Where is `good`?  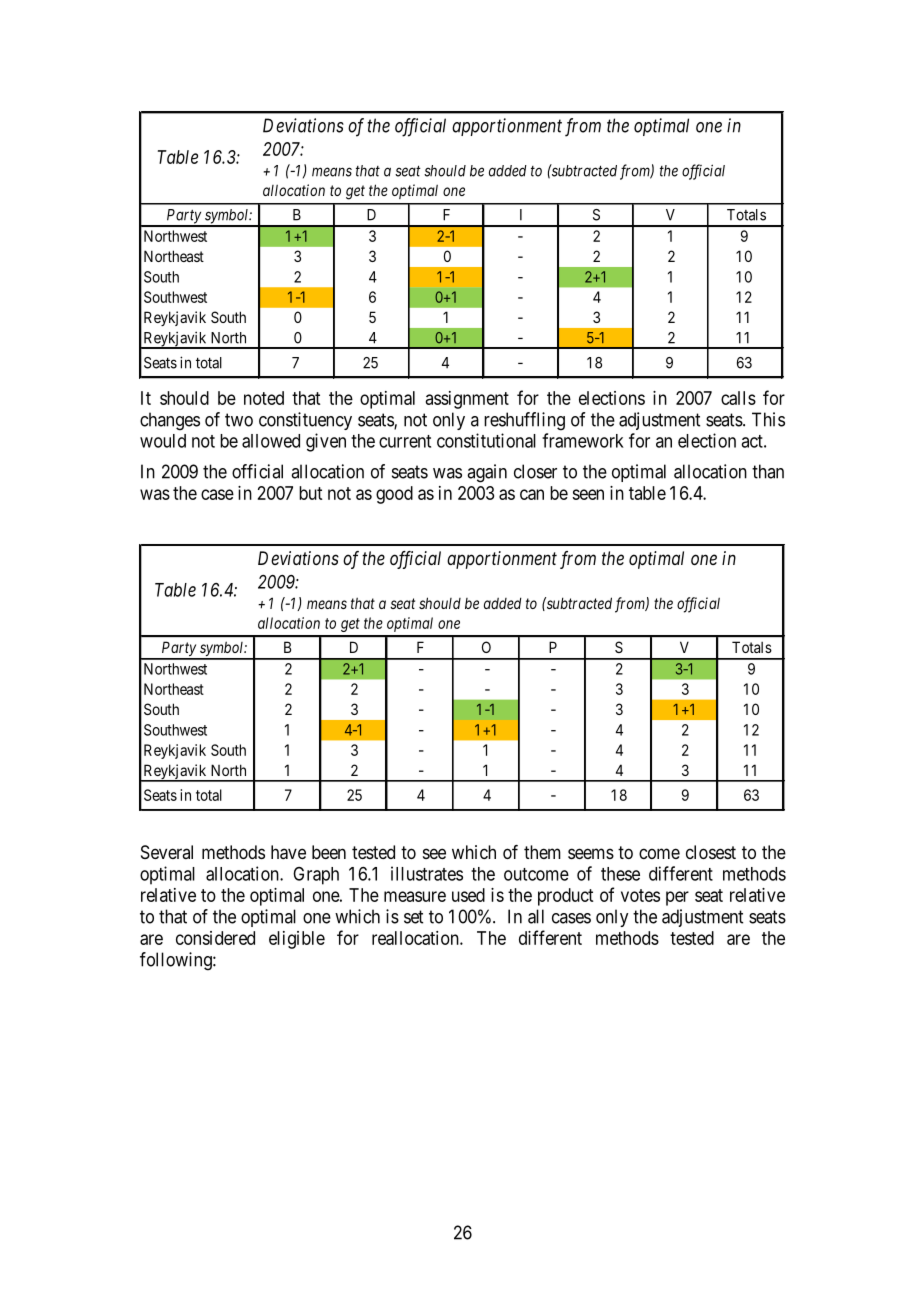 good is located at coordinates (394, 495).
